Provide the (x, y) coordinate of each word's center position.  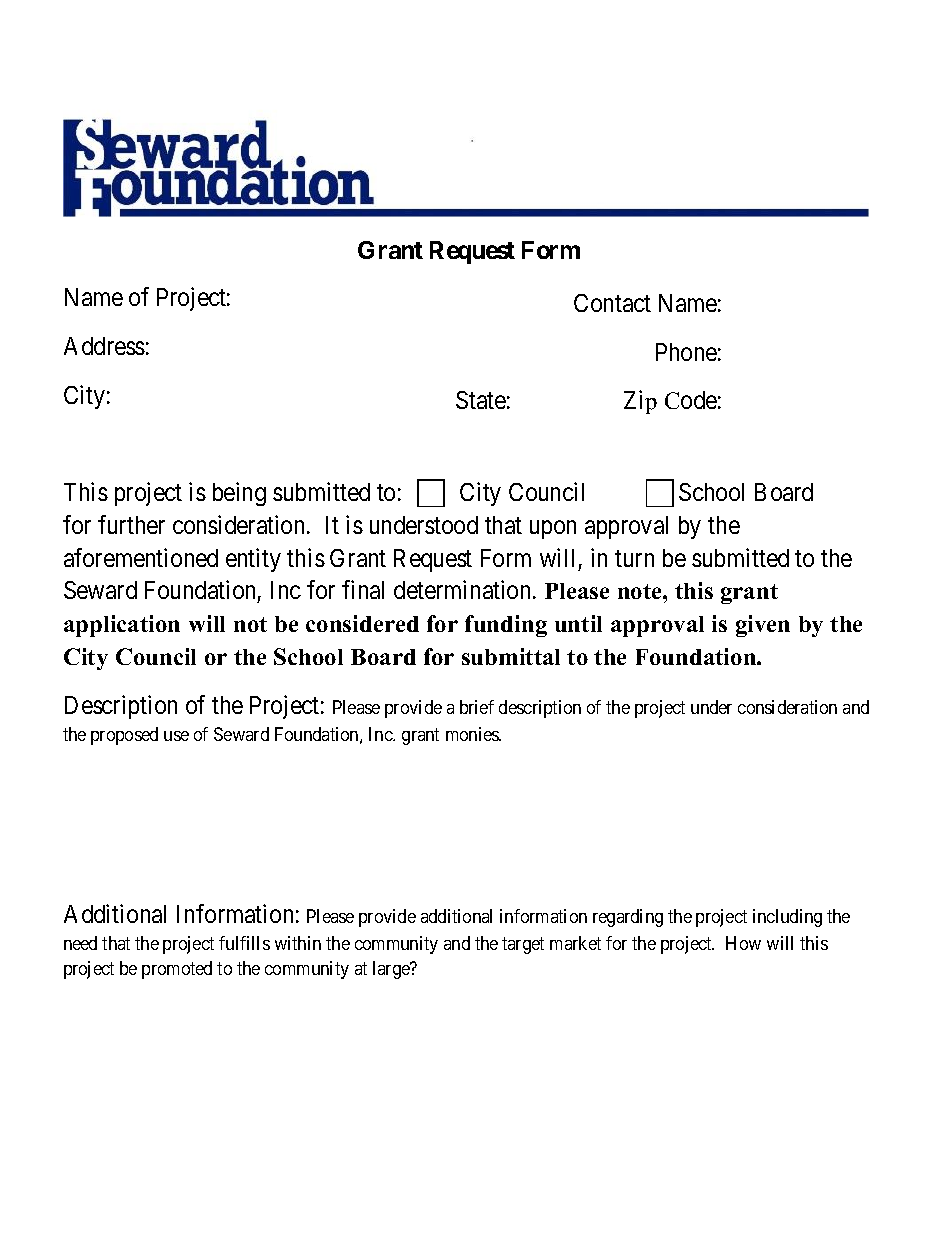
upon (553, 529)
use (176, 736)
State (481, 400)
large (392, 970)
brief (477, 707)
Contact (612, 303)
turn (634, 558)
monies (473, 734)
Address (104, 346)
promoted (177, 970)
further (131, 524)
